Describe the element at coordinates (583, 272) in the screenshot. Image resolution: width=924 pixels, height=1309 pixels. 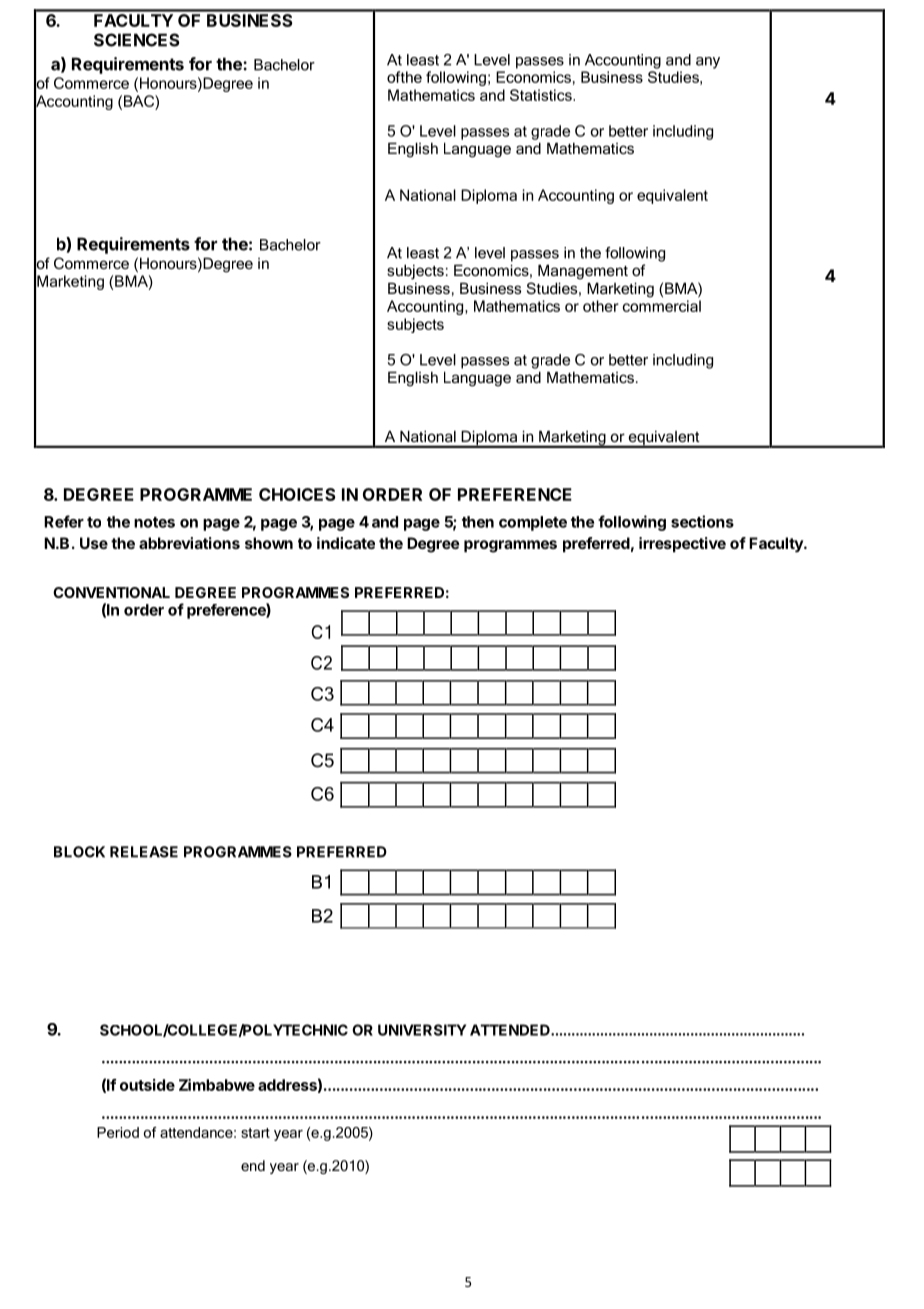
I see `Management` at that location.
